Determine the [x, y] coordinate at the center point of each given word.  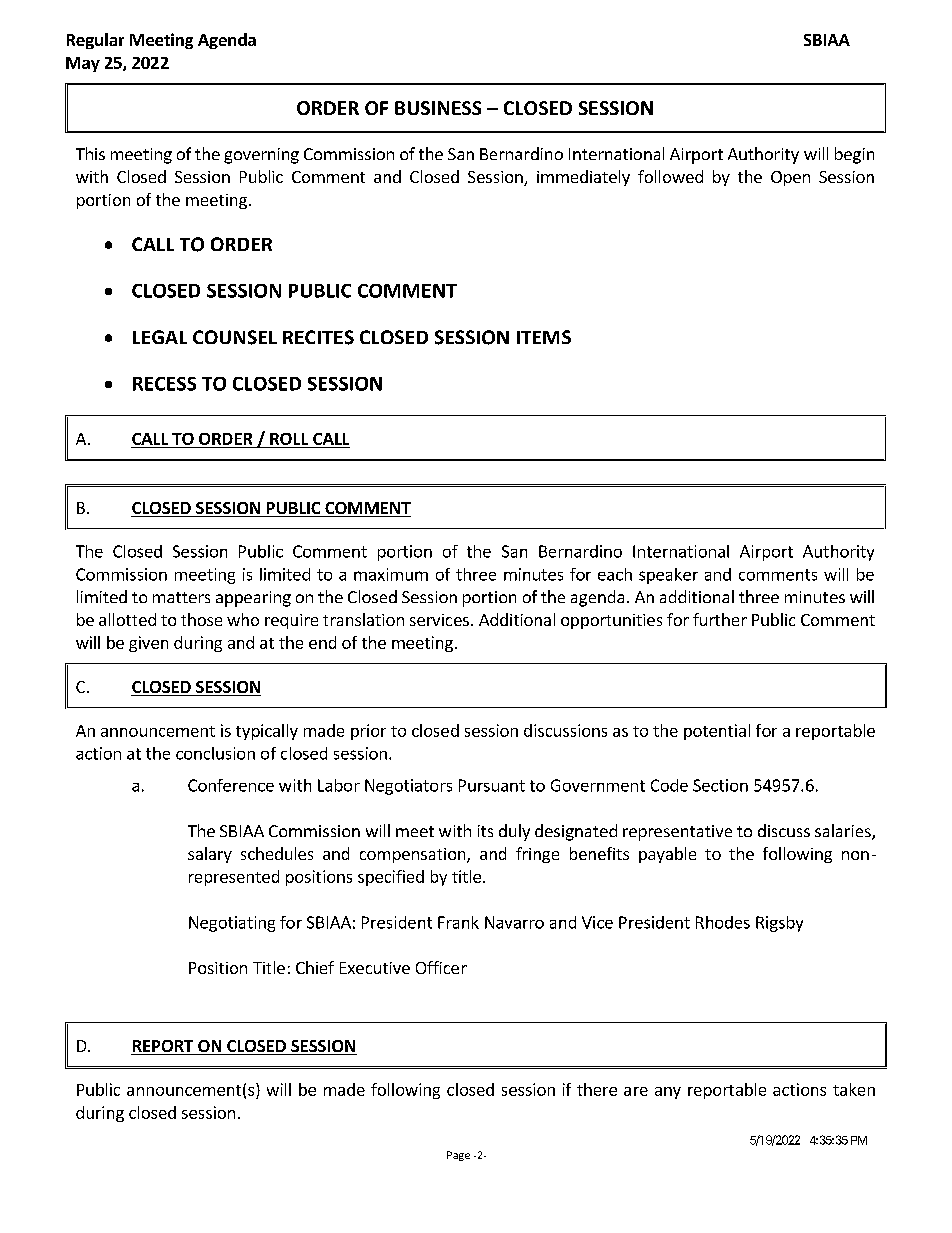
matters [181, 597]
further [720, 619]
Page [458, 1156]
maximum [391, 574]
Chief [315, 967]
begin [854, 155]
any [668, 1093]
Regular [95, 41]
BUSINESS [438, 108]
